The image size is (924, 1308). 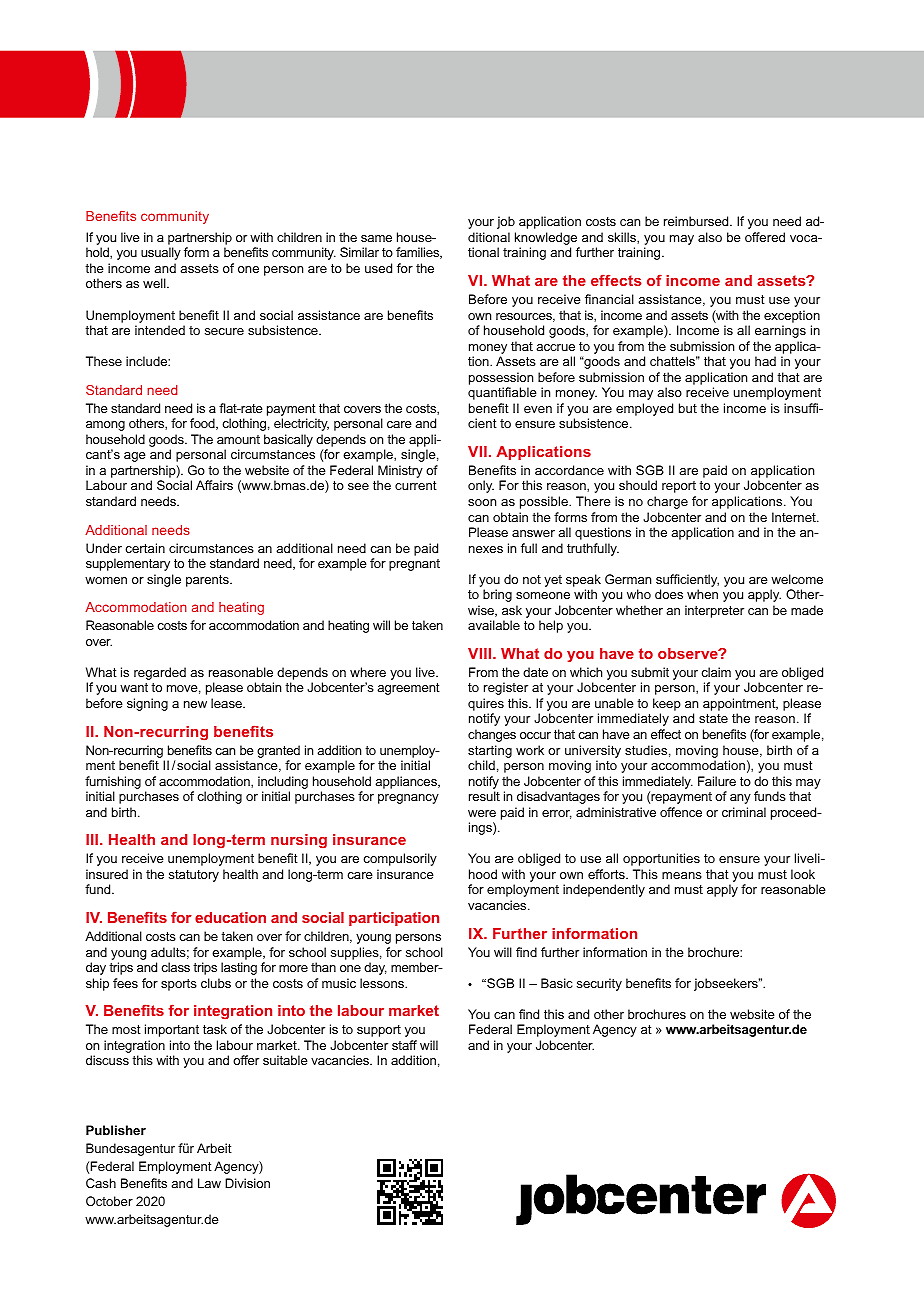 What do you see at coordinates (599, 984) in the screenshot?
I see `security` at bounding box center [599, 984].
